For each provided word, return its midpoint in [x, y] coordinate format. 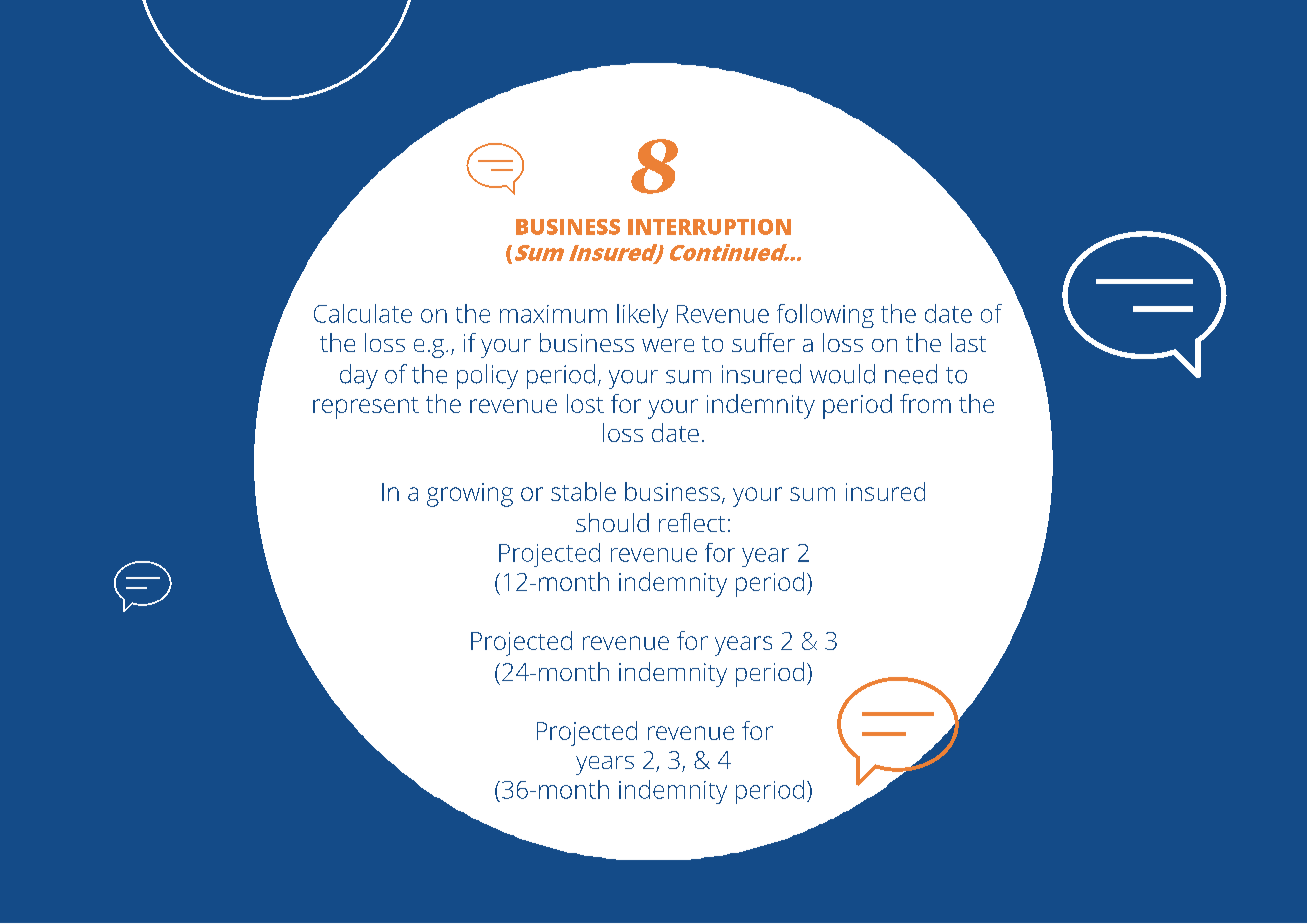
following [825, 316]
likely [642, 316]
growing [470, 495]
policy [487, 376]
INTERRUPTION [709, 227]
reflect [692, 522]
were [668, 345]
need [911, 374]
